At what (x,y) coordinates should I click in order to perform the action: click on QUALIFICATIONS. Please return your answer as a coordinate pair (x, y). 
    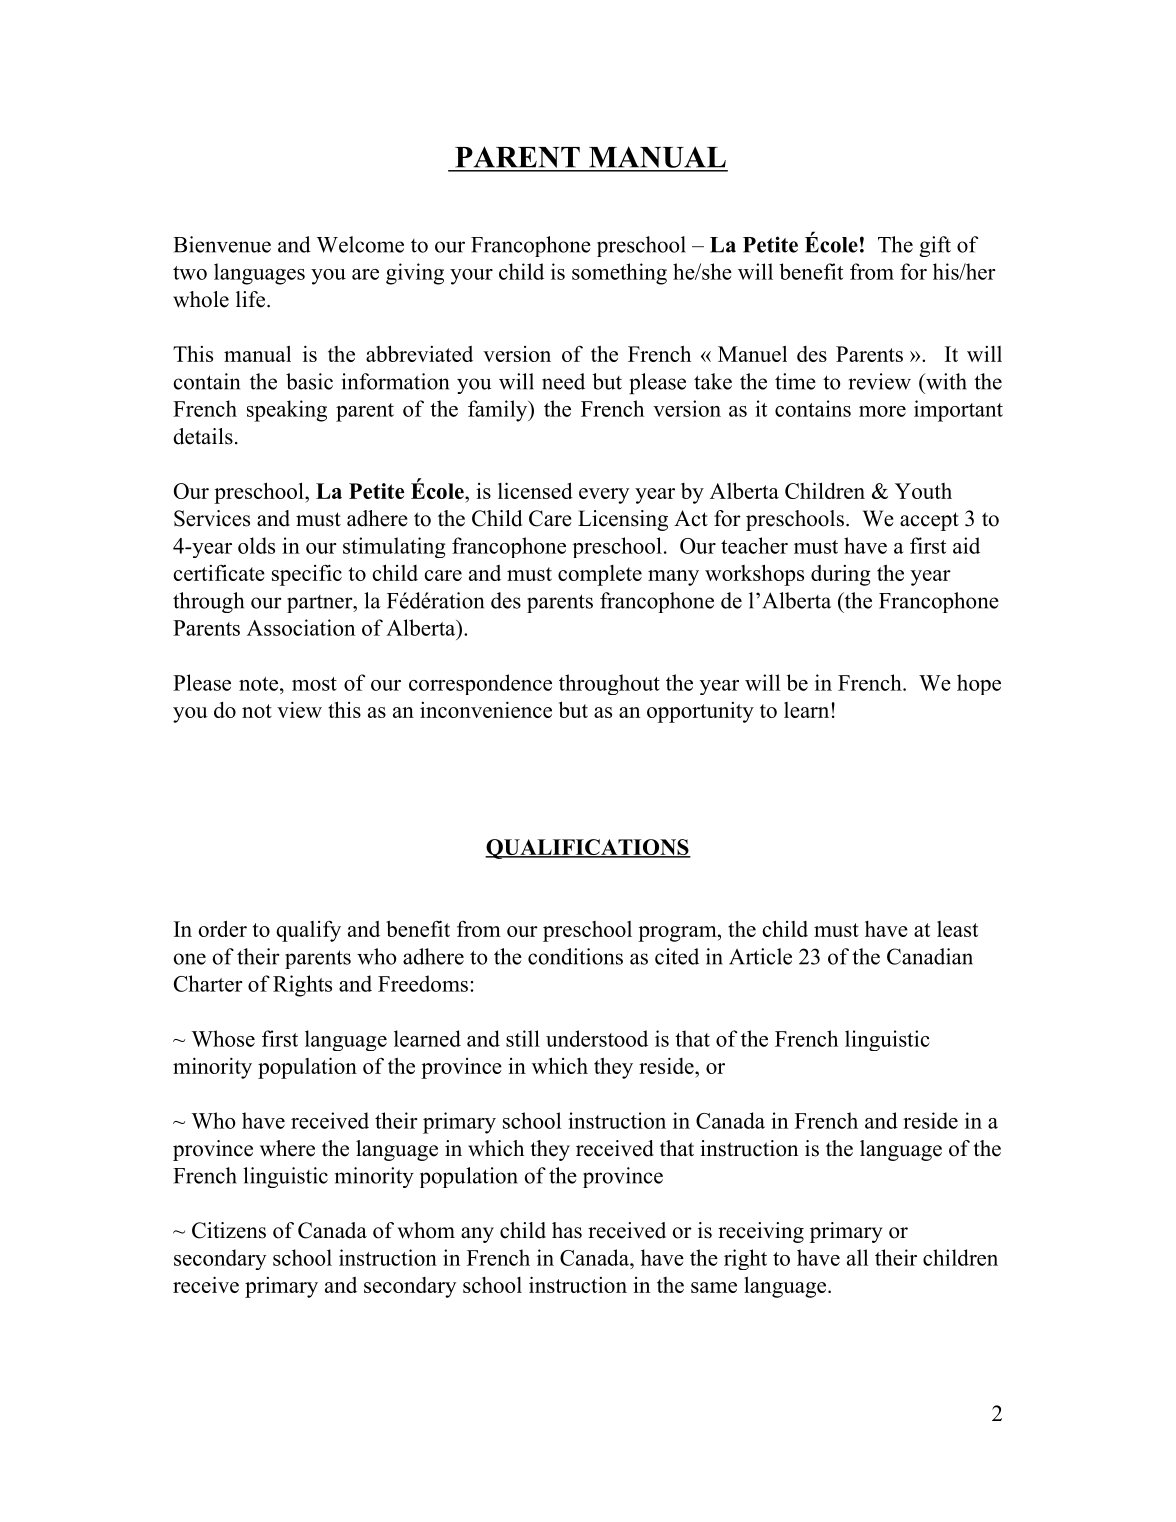
    Looking at the image, I should click on (588, 849).
